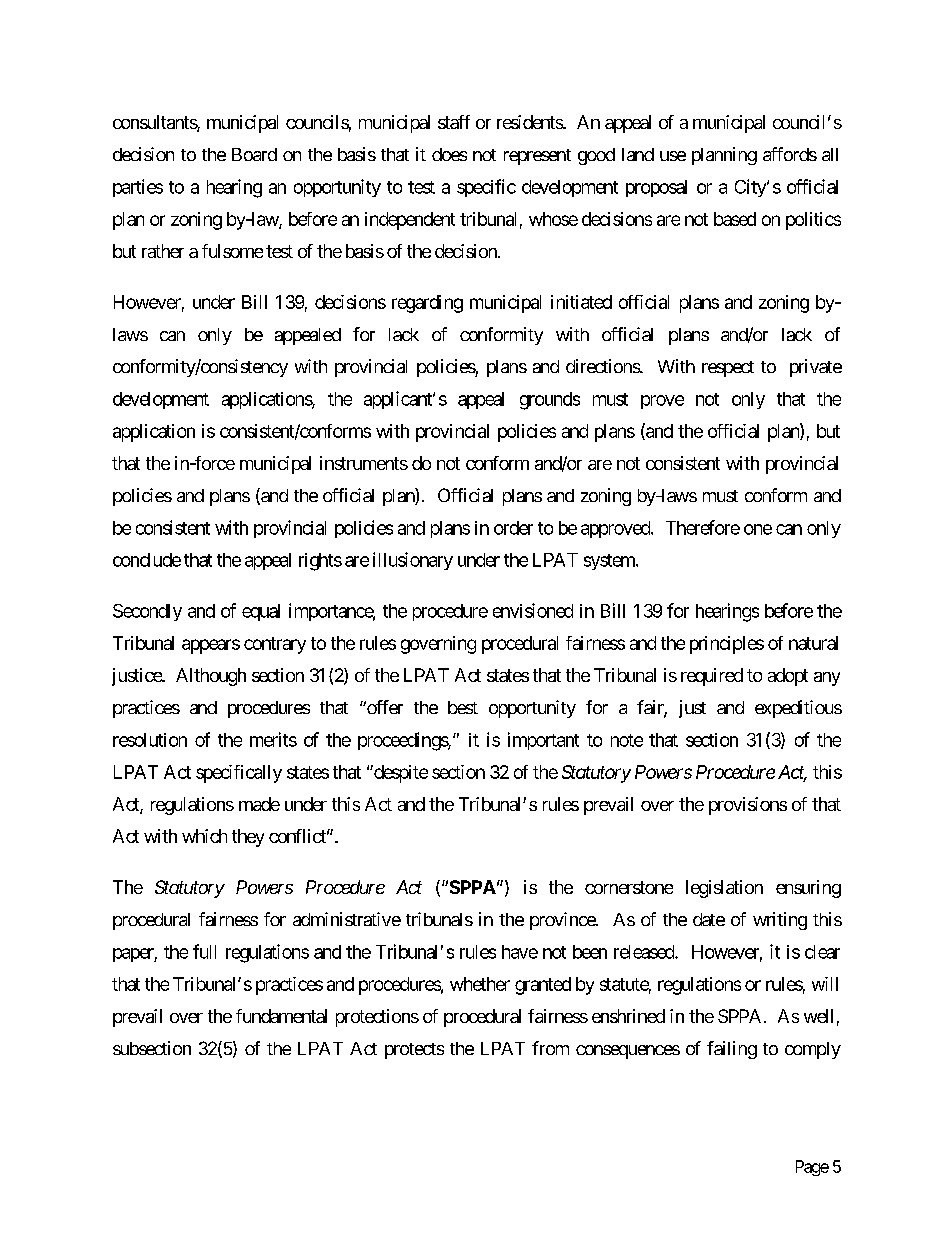  I want to click on fundamental, so click(281, 1016).
